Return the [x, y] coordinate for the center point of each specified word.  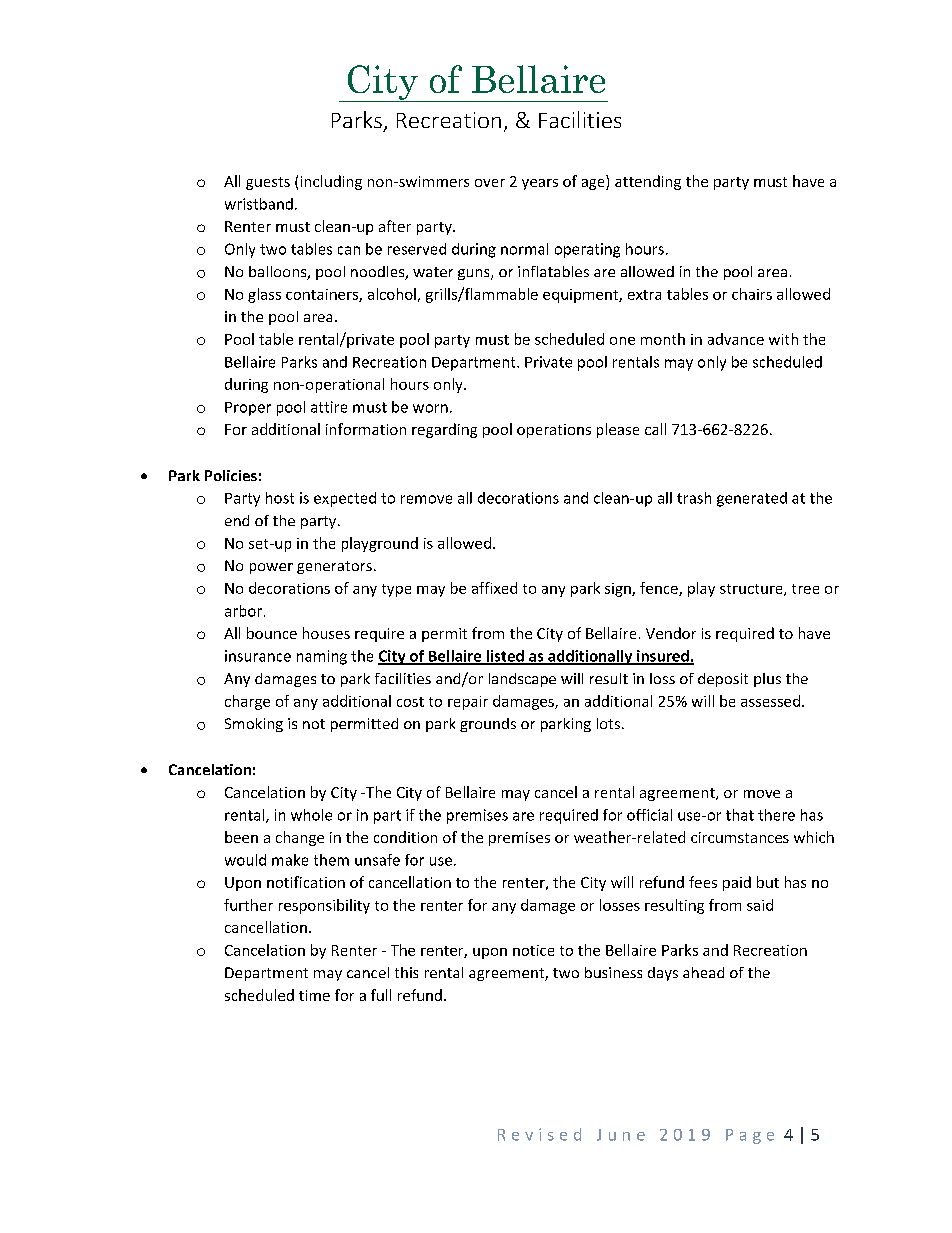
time [314, 995]
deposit [723, 680]
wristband [259, 204]
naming [322, 657]
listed [505, 657]
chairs [752, 294]
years [540, 184]
